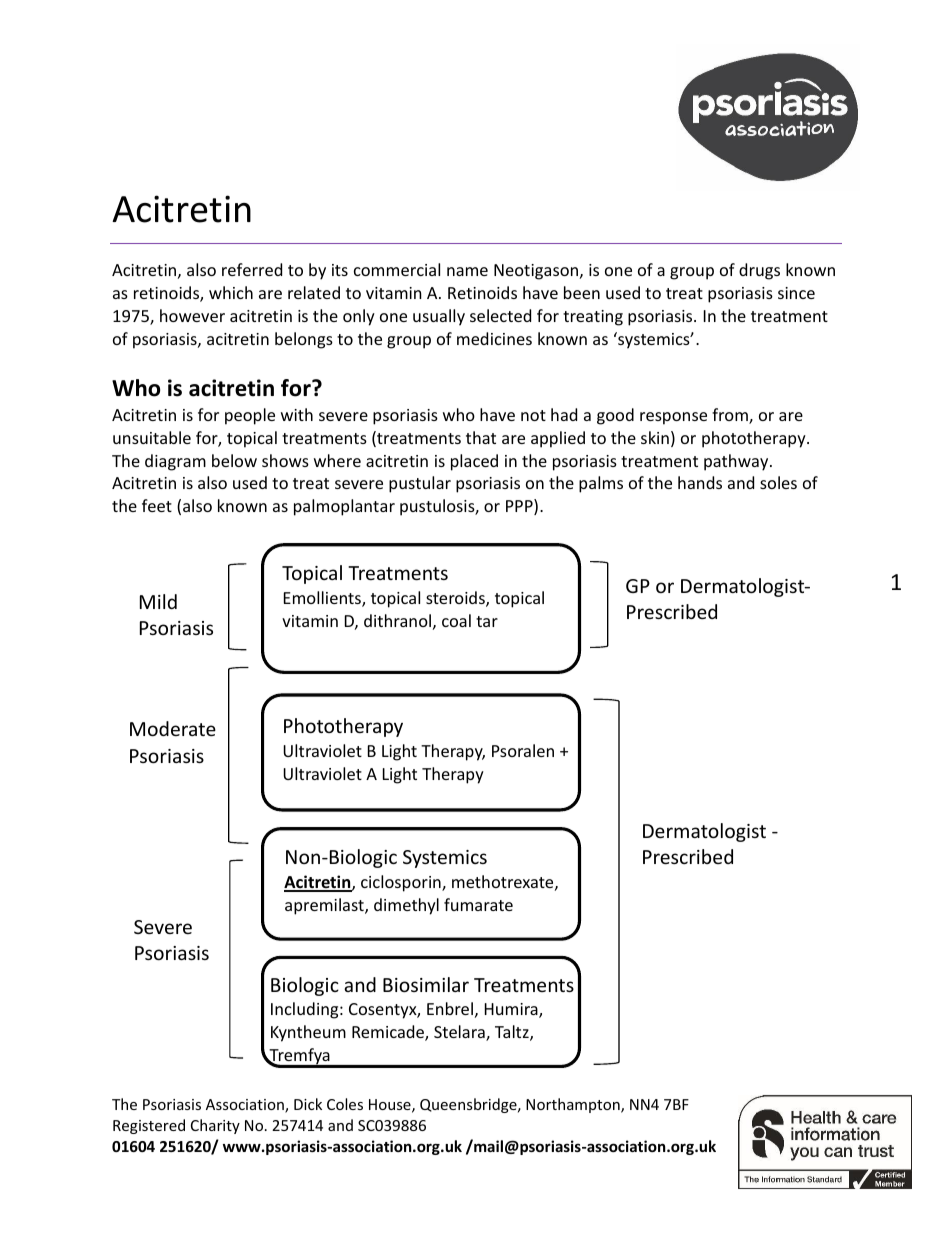 This image has height=1233, width=952. Describe the element at coordinates (523, 750) in the image. I see `Psoralen` at that location.
